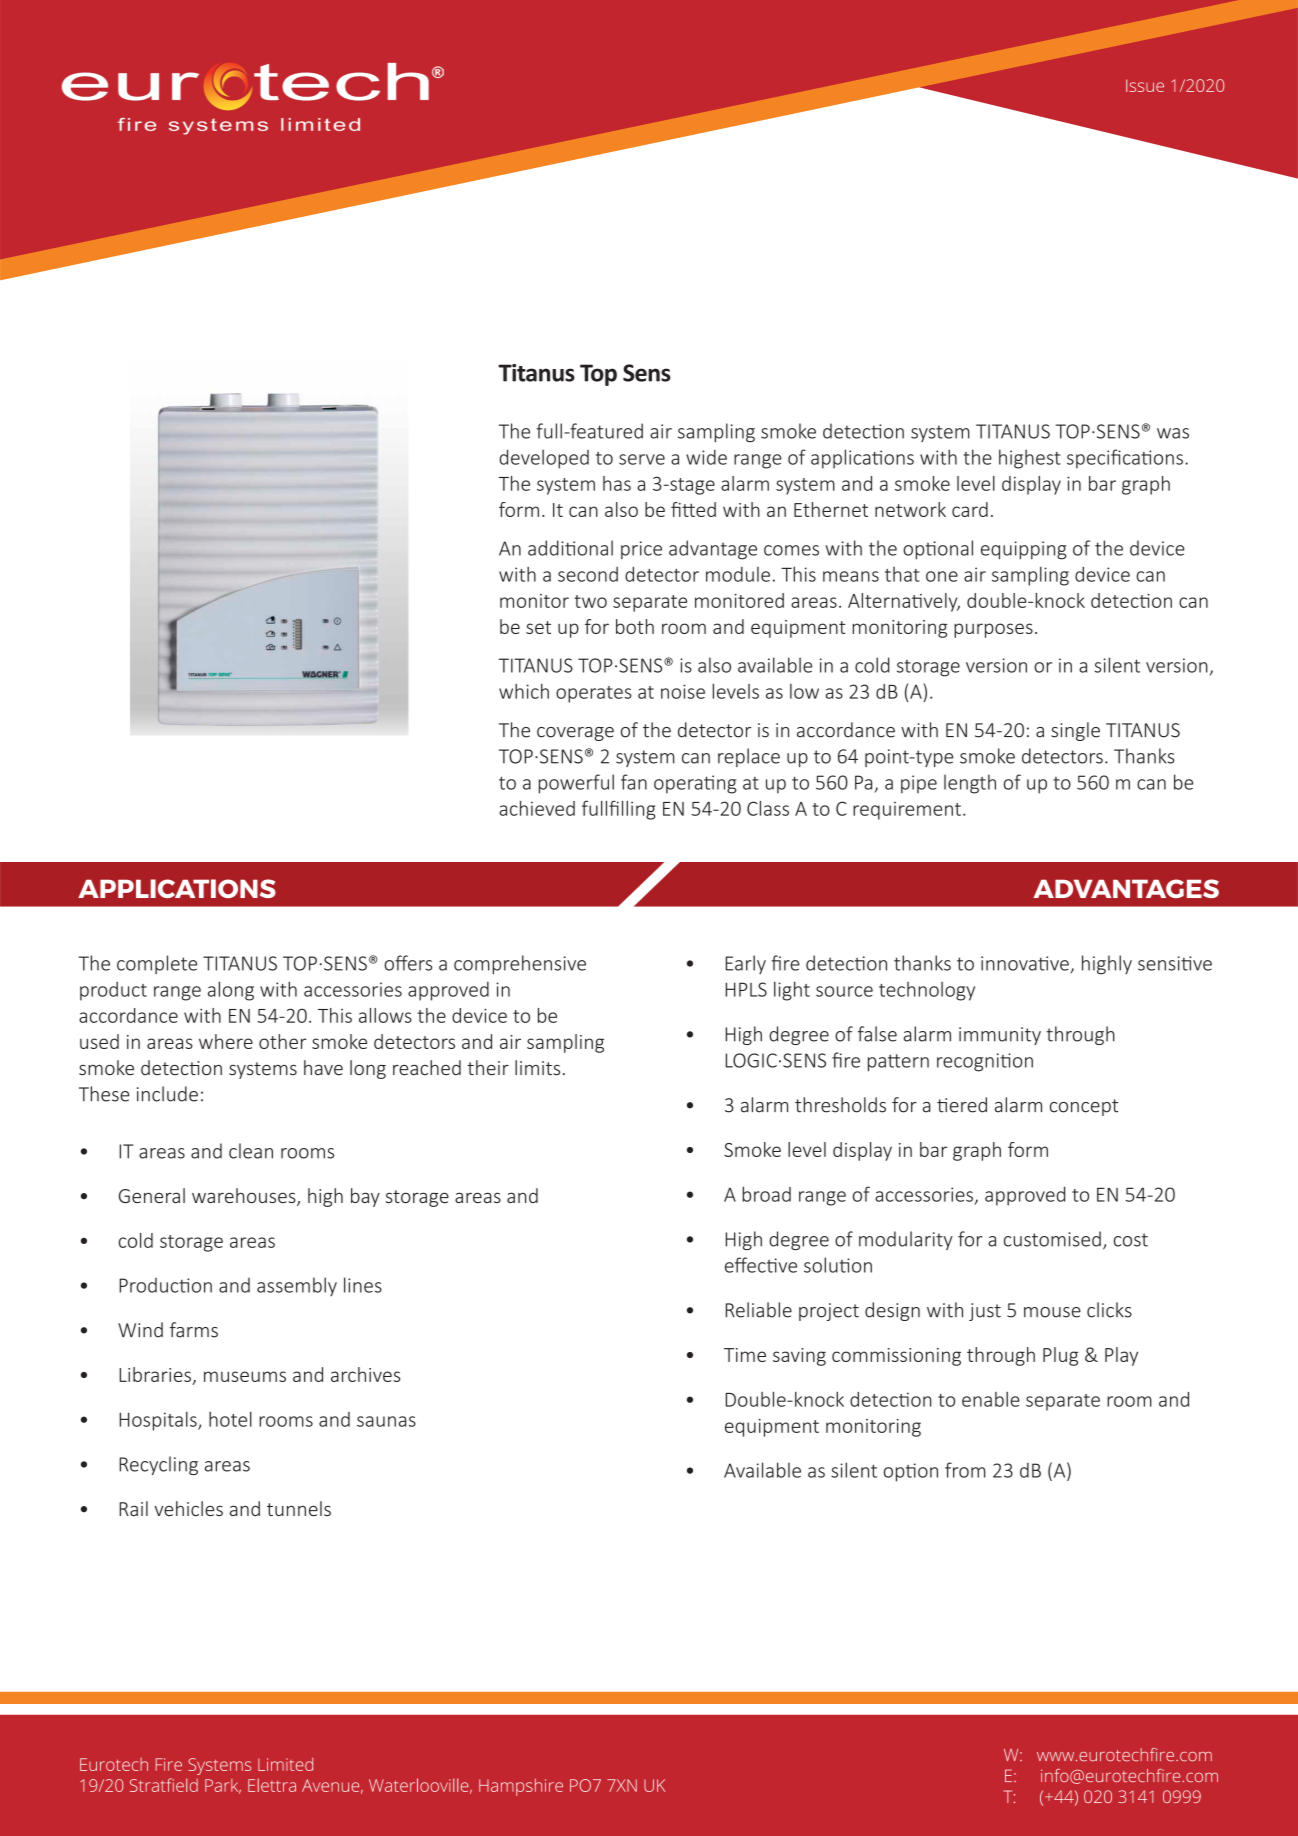 This document has height=1836, width=1298. Describe the element at coordinates (1052, 1239) in the document. I see `customised` at that location.
